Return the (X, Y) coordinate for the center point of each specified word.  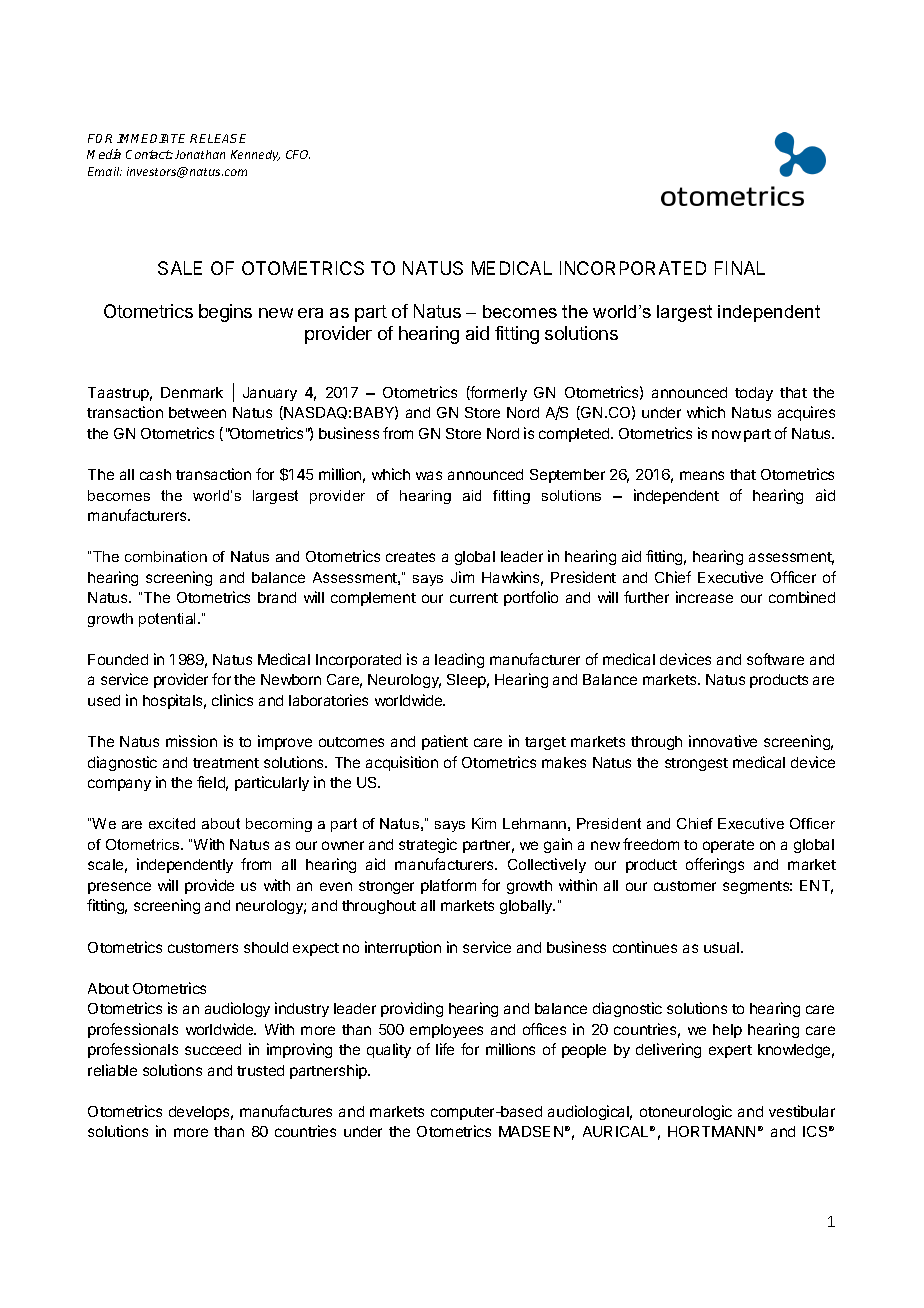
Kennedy (255, 155)
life (445, 1049)
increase (704, 597)
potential (169, 620)
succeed (213, 1049)
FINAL (740, 268)
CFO (298, 154)
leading (459, 660)
